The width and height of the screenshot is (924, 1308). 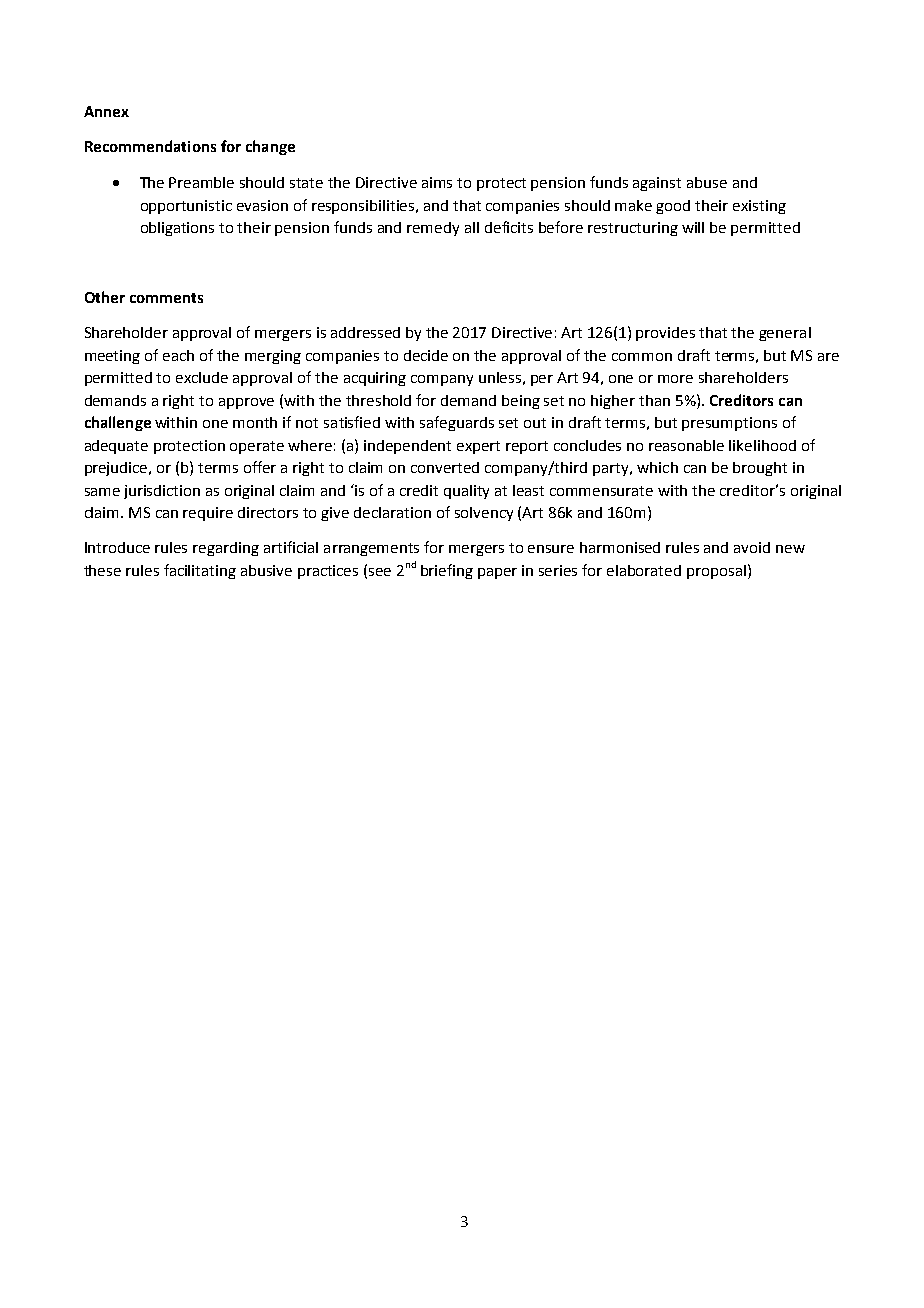 I want to click on facilitating, so click(x=200, y=571).
